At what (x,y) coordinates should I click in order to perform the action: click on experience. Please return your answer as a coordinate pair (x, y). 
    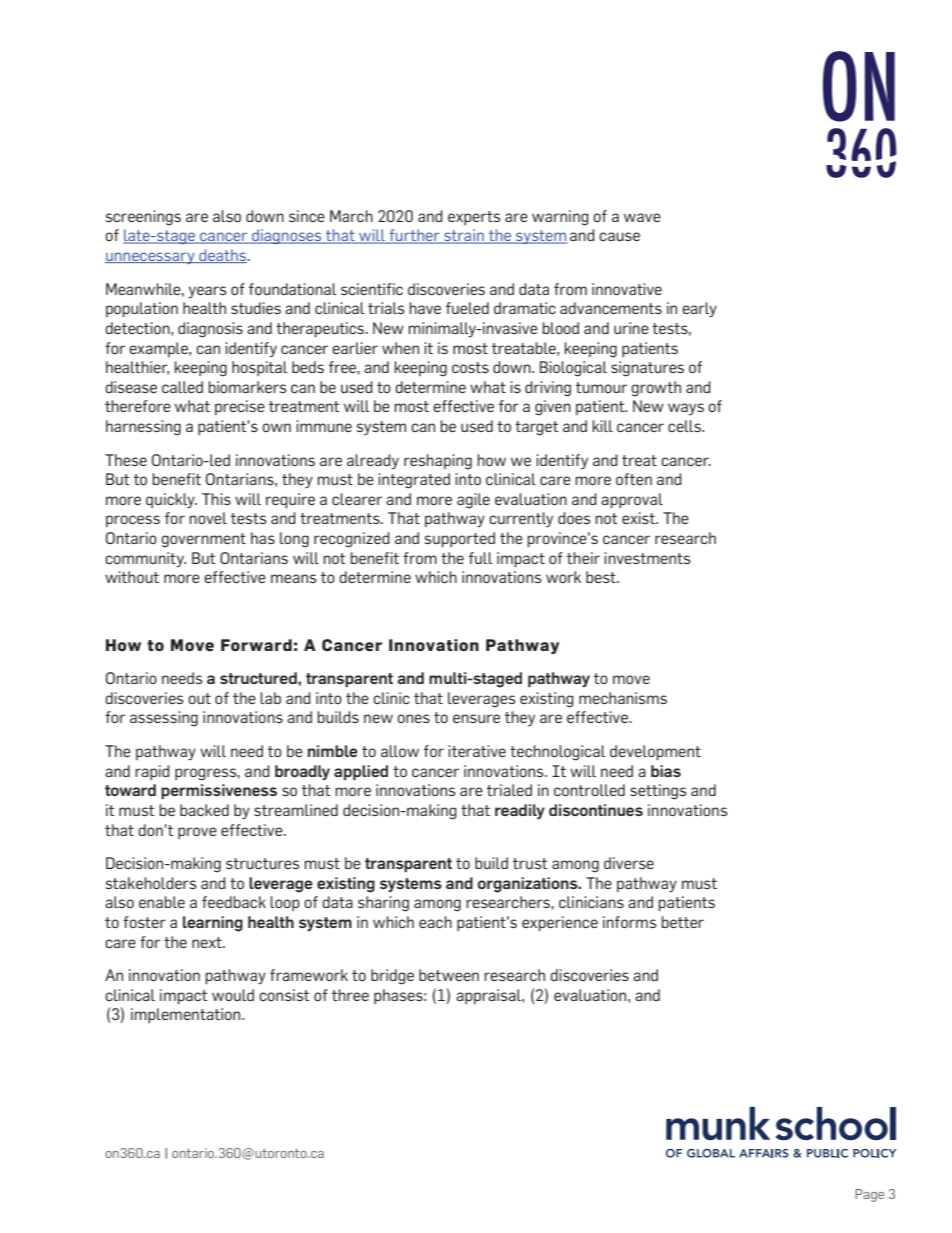
    Looking at the image, I should click on (560, 923).
